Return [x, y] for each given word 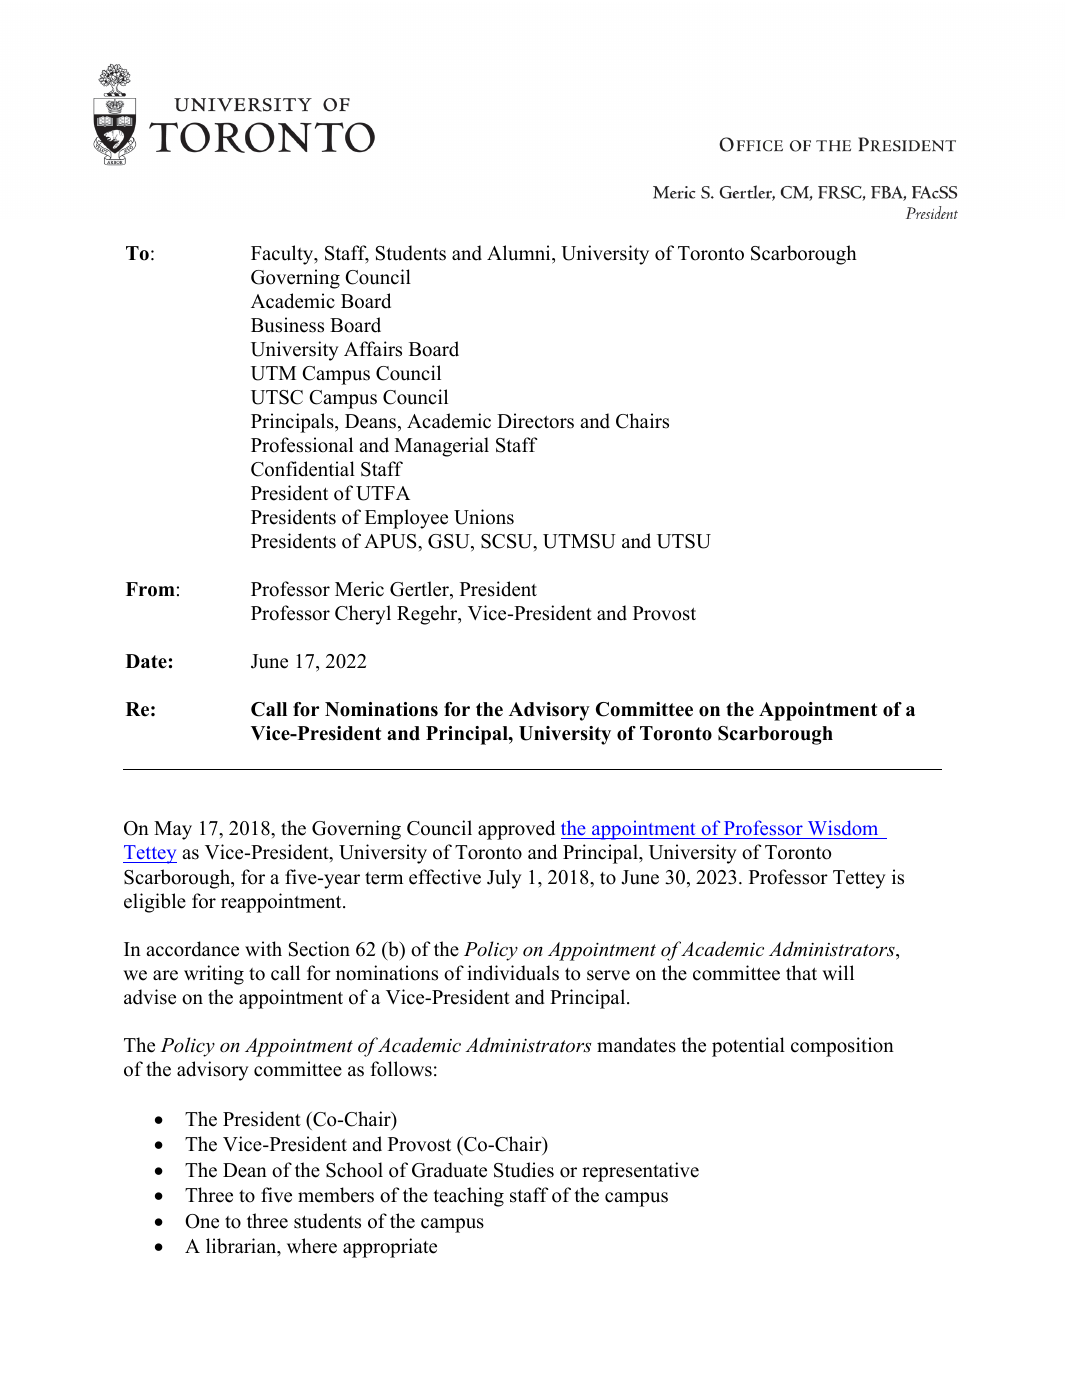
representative [640, 1172]
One [202, 1221]
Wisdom [843, 829]
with [263, 948]
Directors [535, 421]
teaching [468, 1197]
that [801, 972]
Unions [484, 517]
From [150, 589]
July [504, 879]
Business [287, 325]
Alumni [520, 253]
